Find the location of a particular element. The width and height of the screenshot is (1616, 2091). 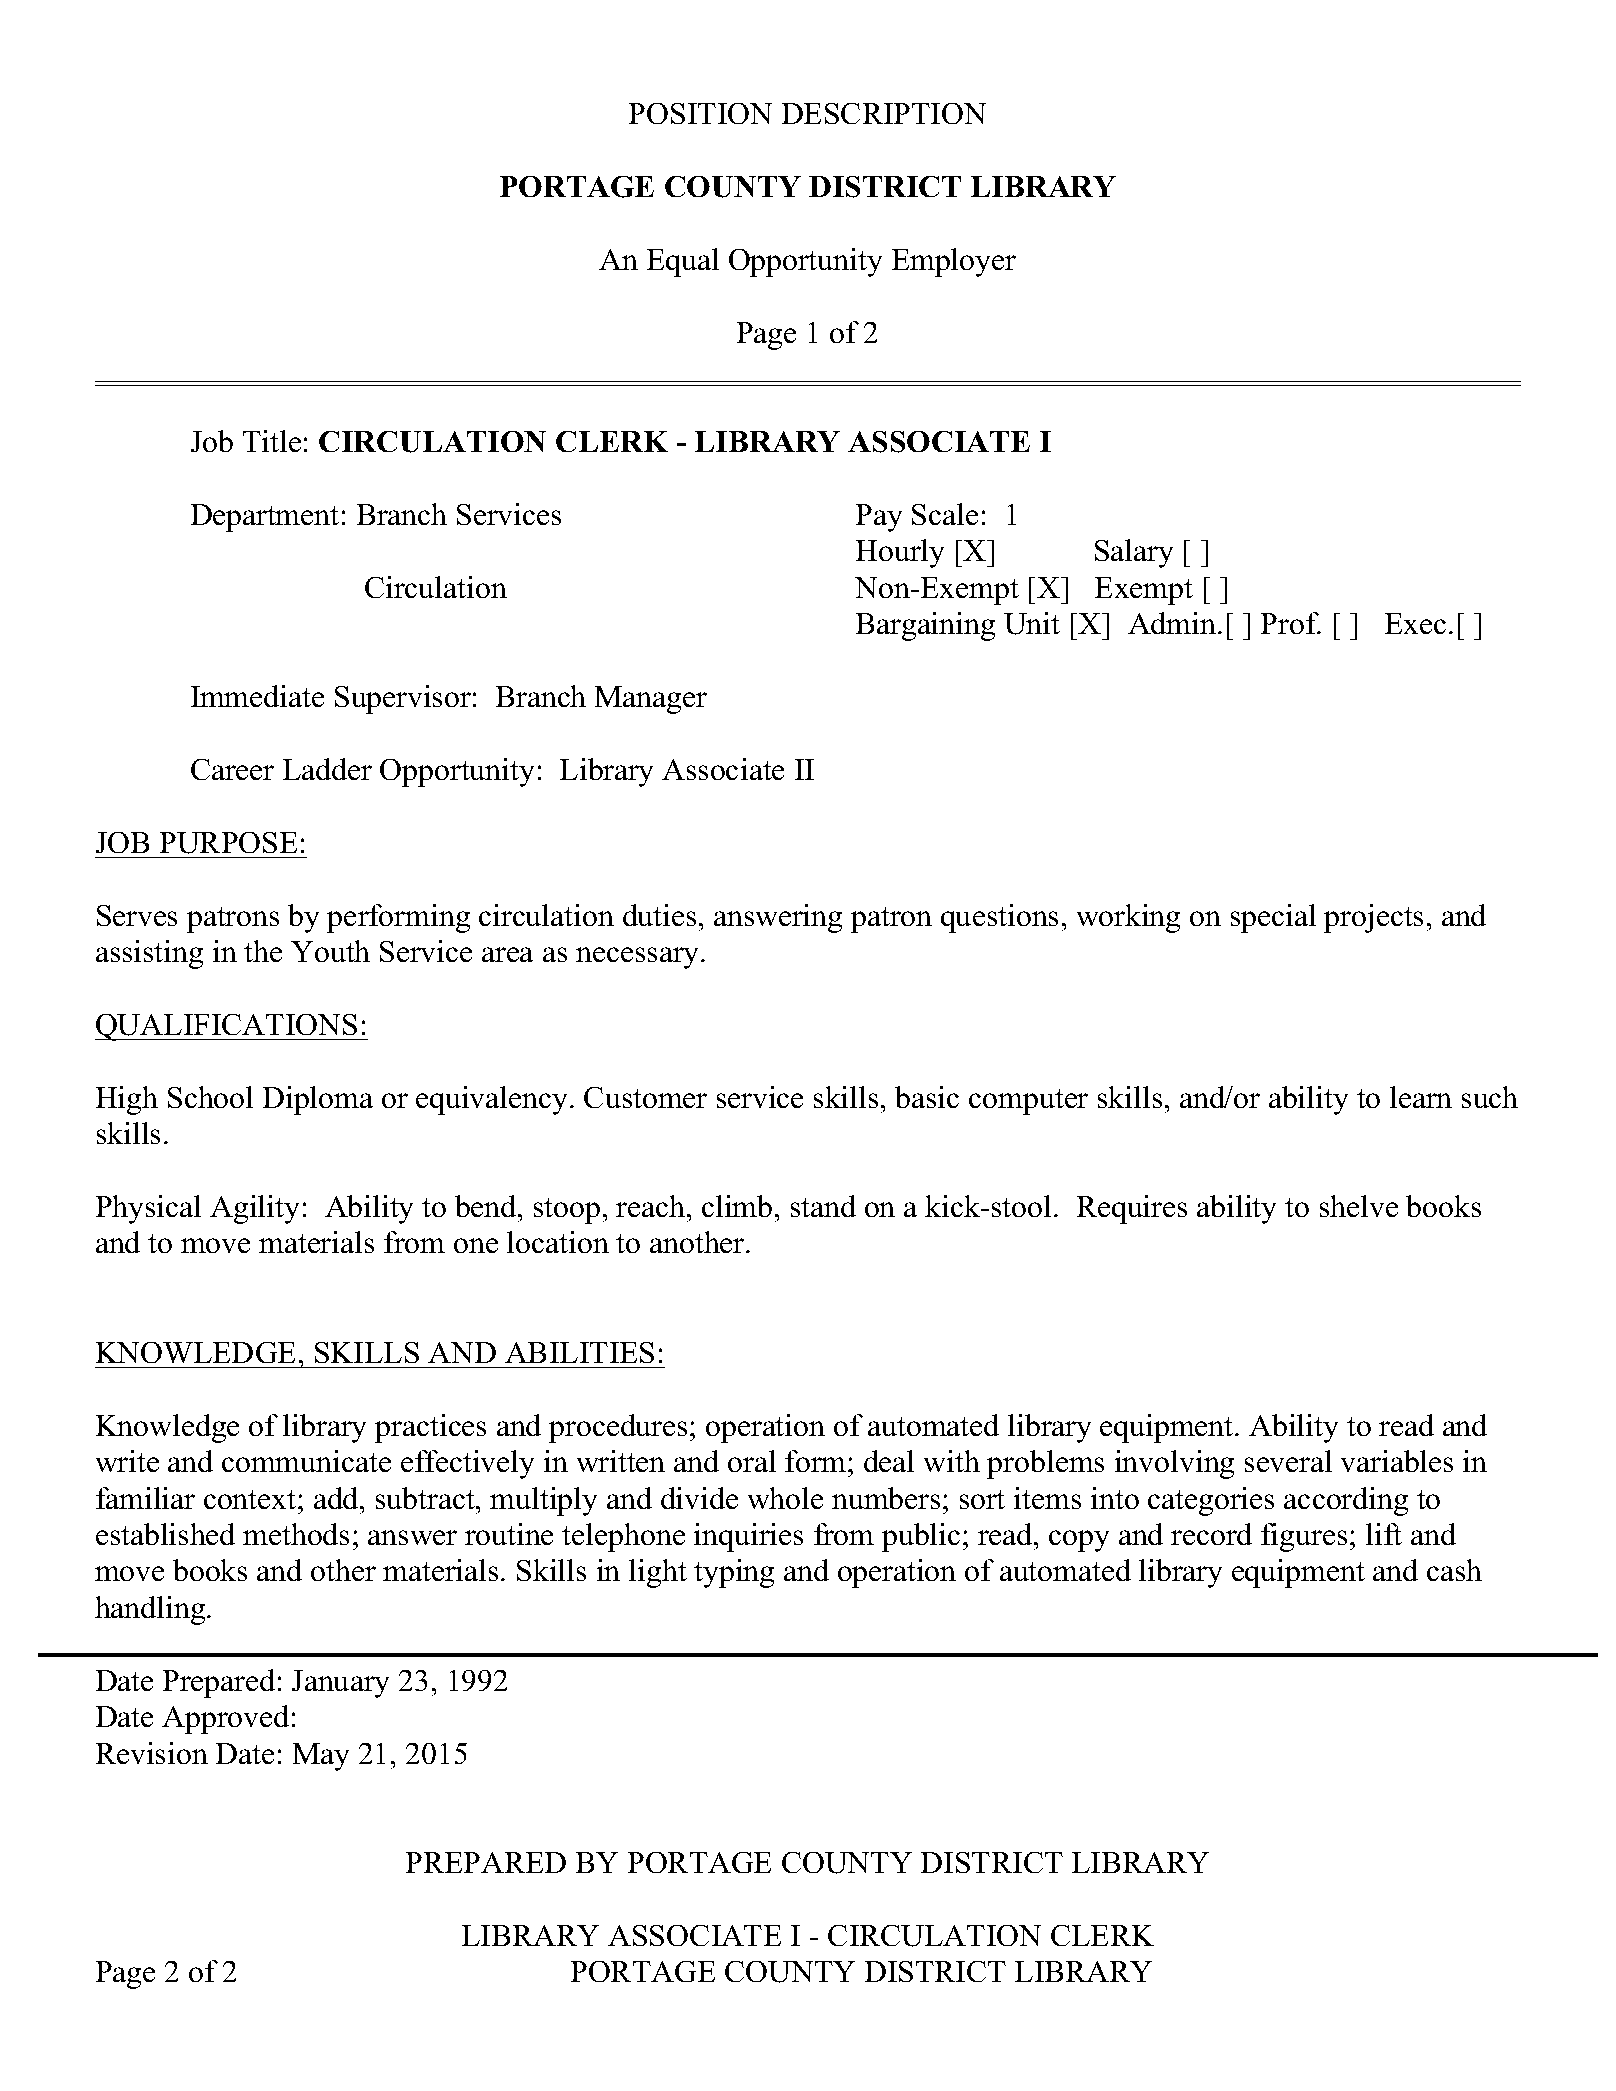

Bargaining is located at coordinates (925, 626).
